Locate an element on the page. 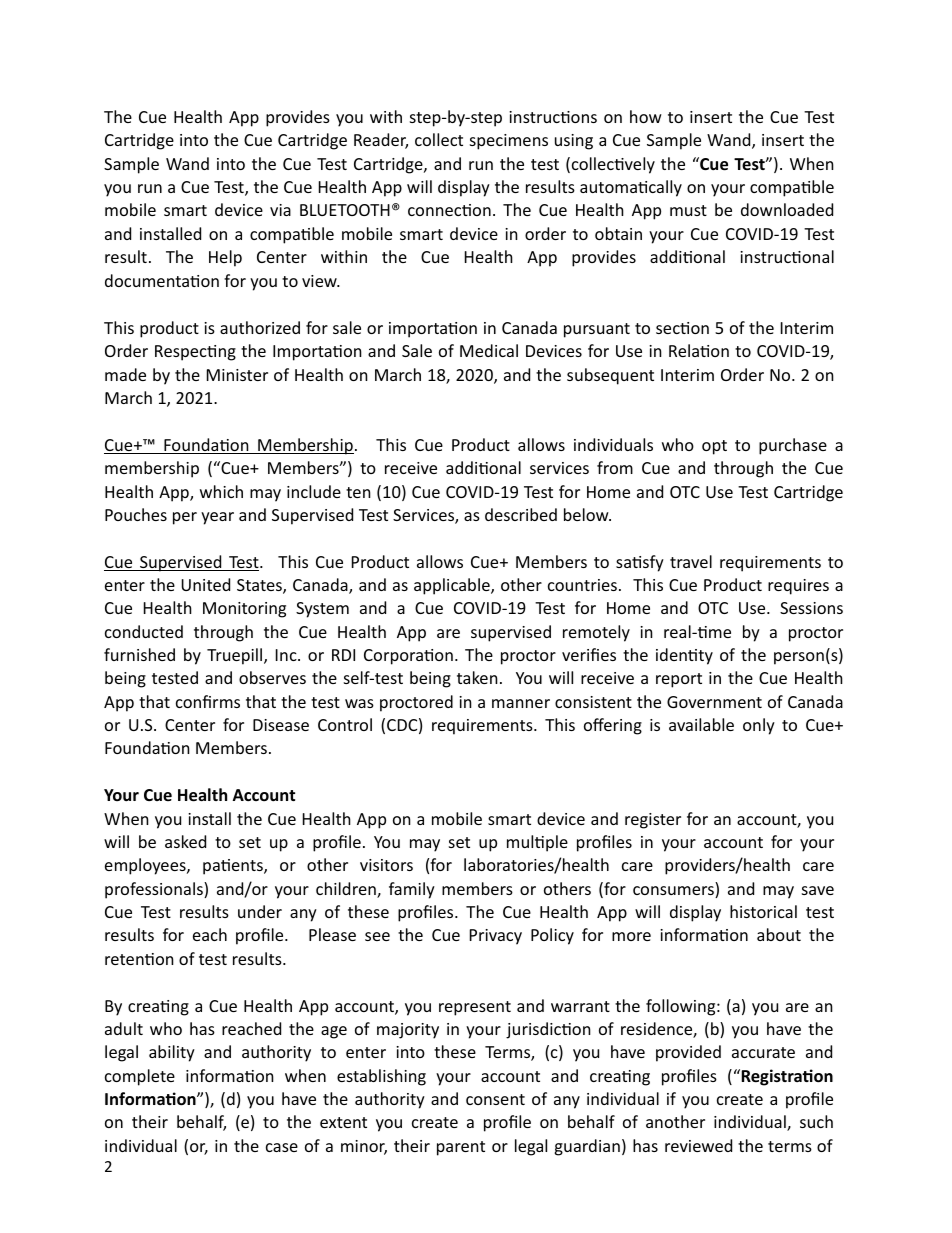 The image size is (952, 1233). via is located at coordinates (280, 210).
